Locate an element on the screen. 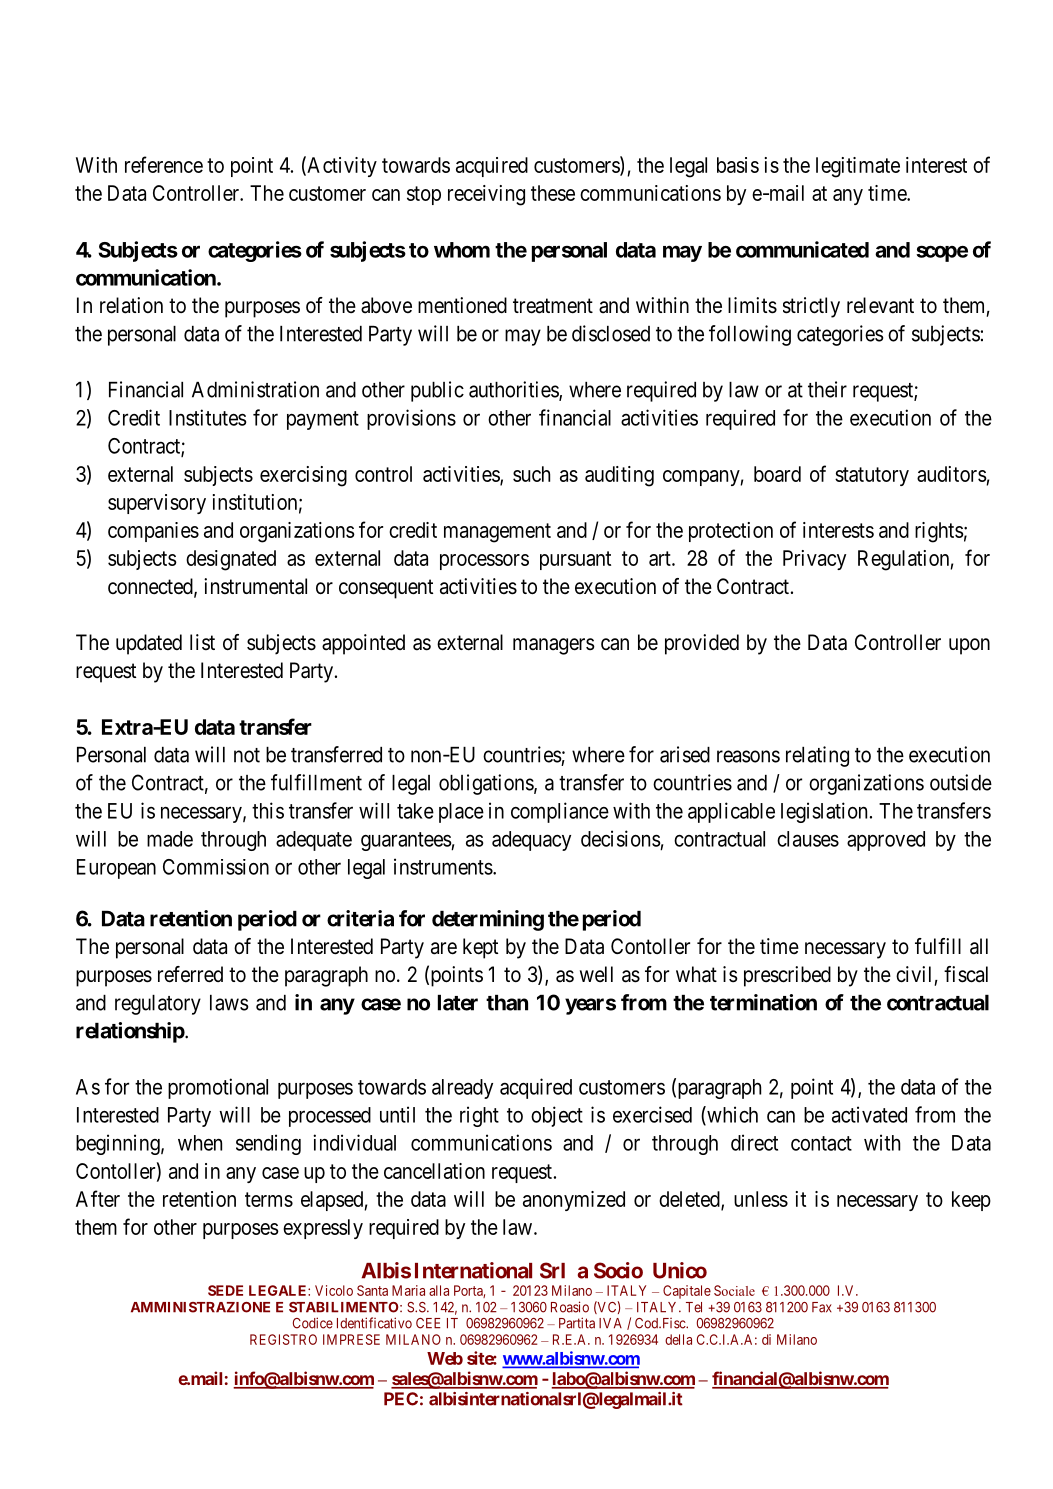  civil is located at coordinates (913, 974).
